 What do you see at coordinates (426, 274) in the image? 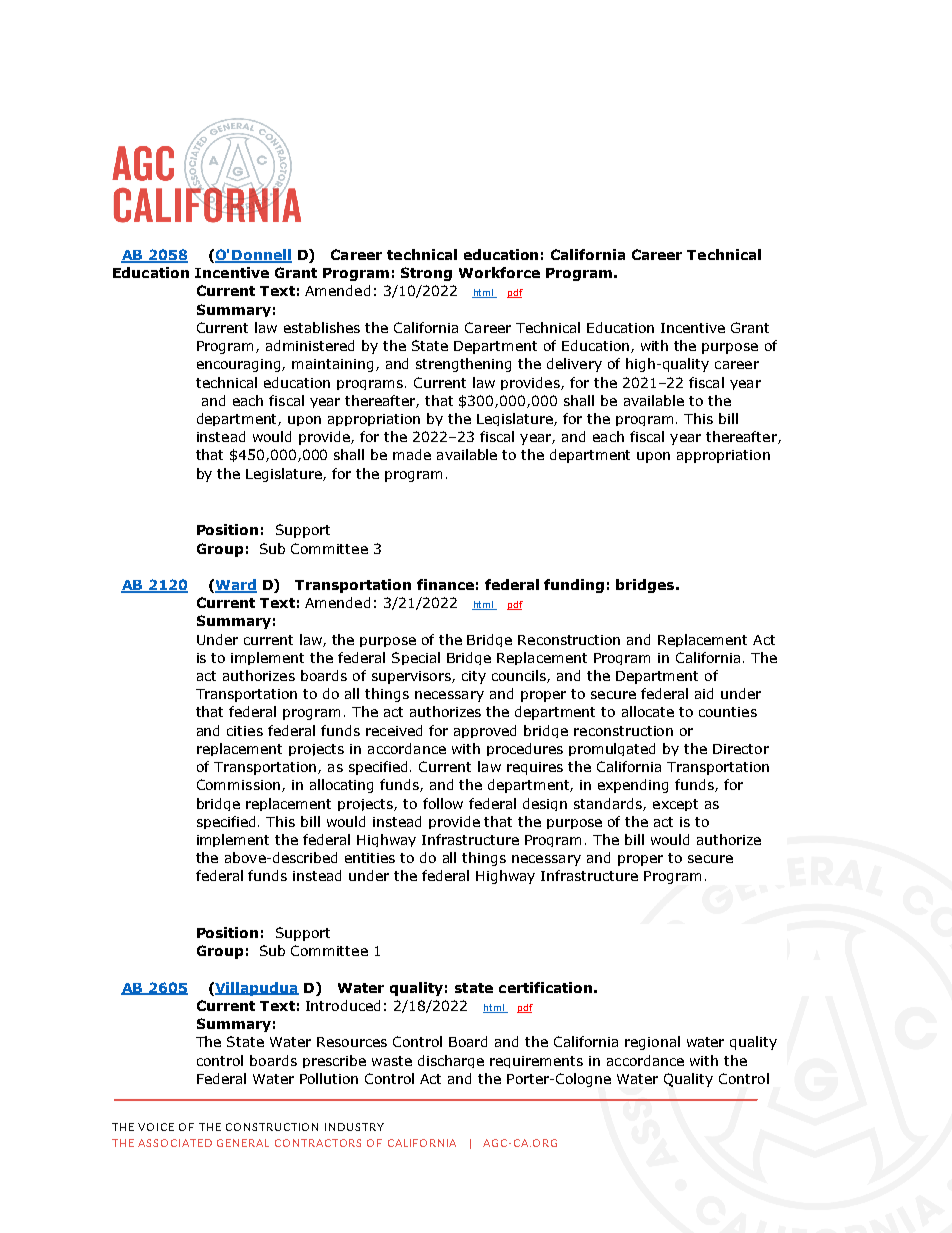
I see `Strong` at bounding box center [426, 274].
